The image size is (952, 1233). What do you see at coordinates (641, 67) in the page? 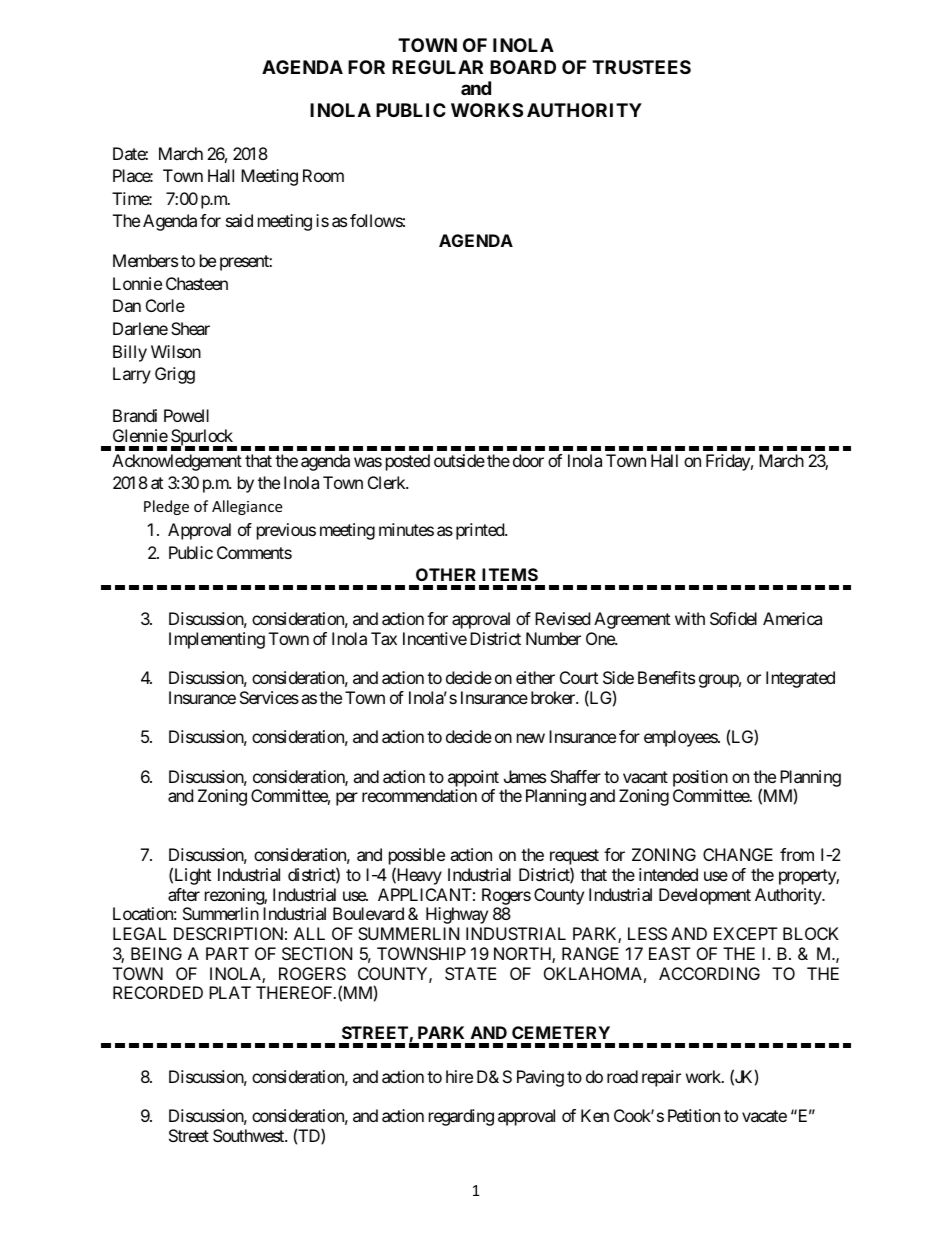
I see `TRUSTEES` at bounding box center [641, 67].
